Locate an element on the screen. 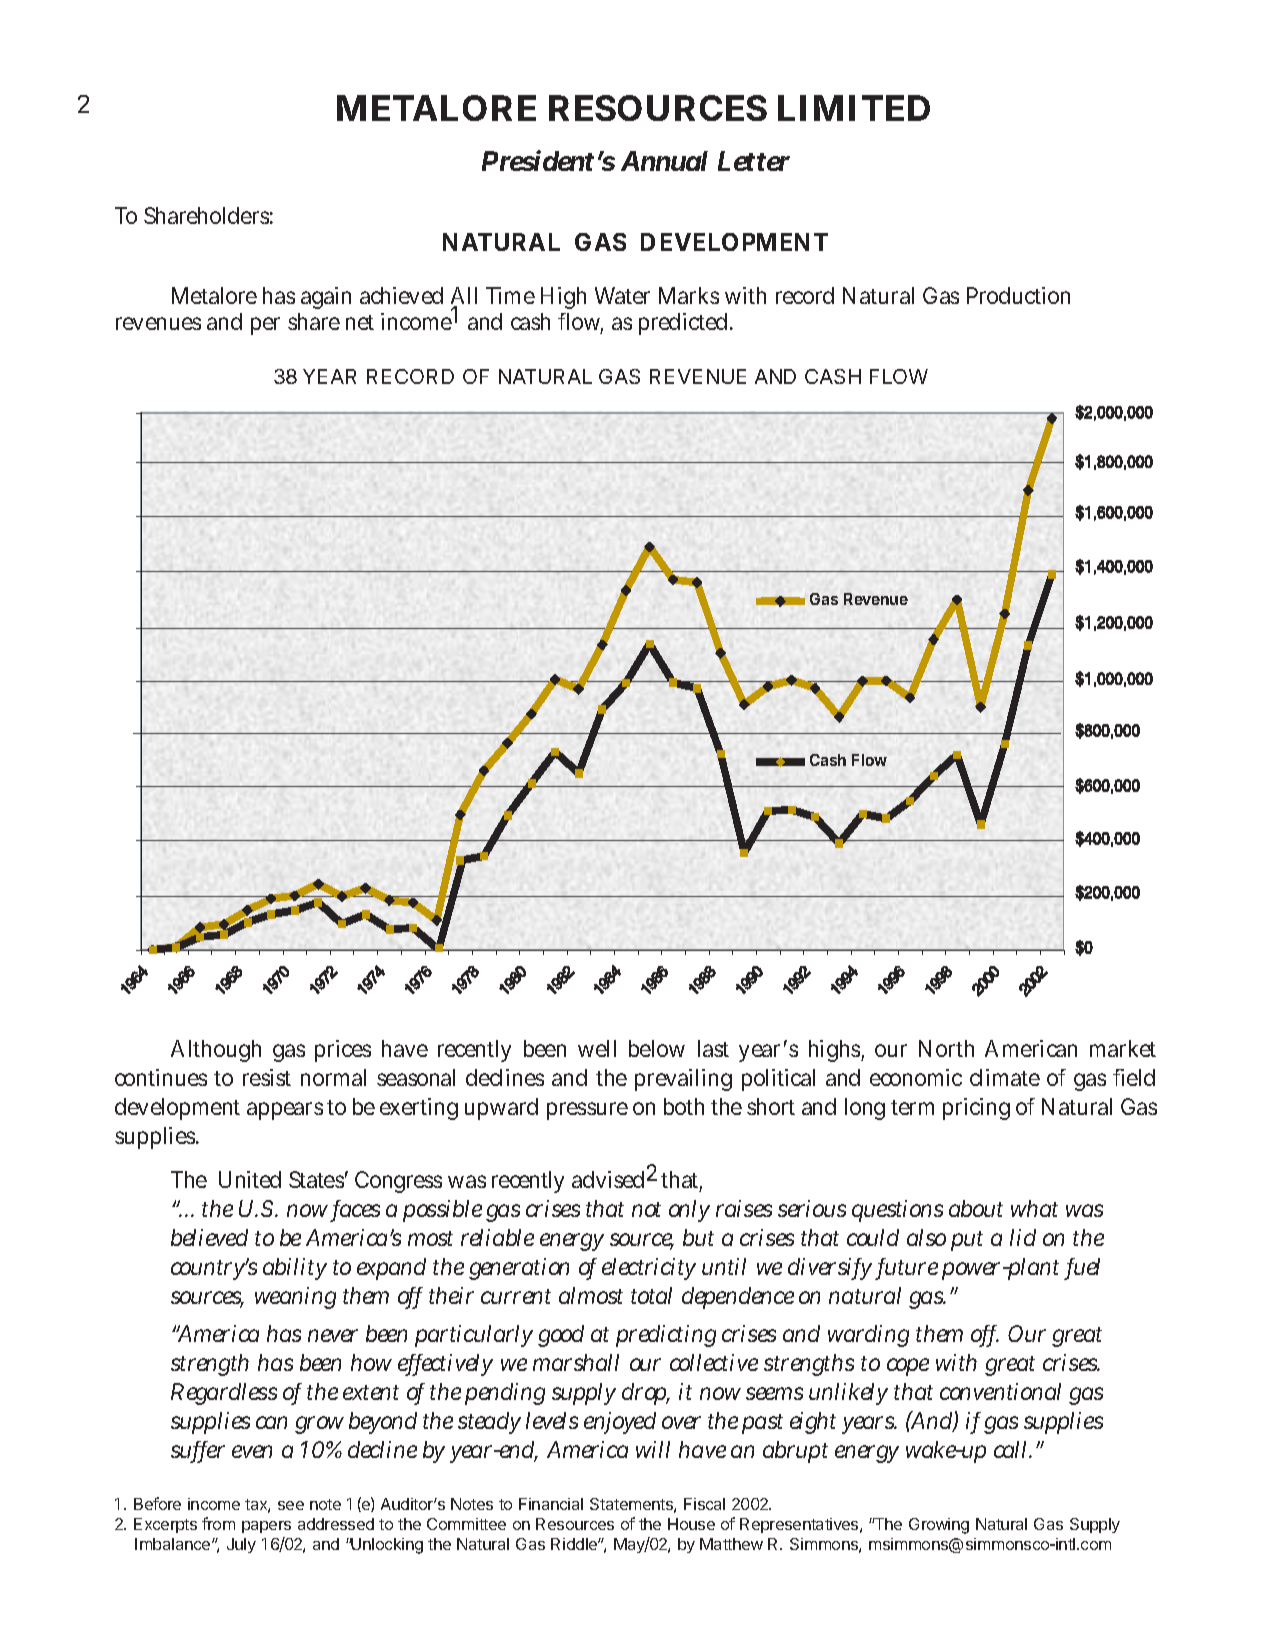 The image size is (1271, 1645). net is located at coordinates (360, 322).
